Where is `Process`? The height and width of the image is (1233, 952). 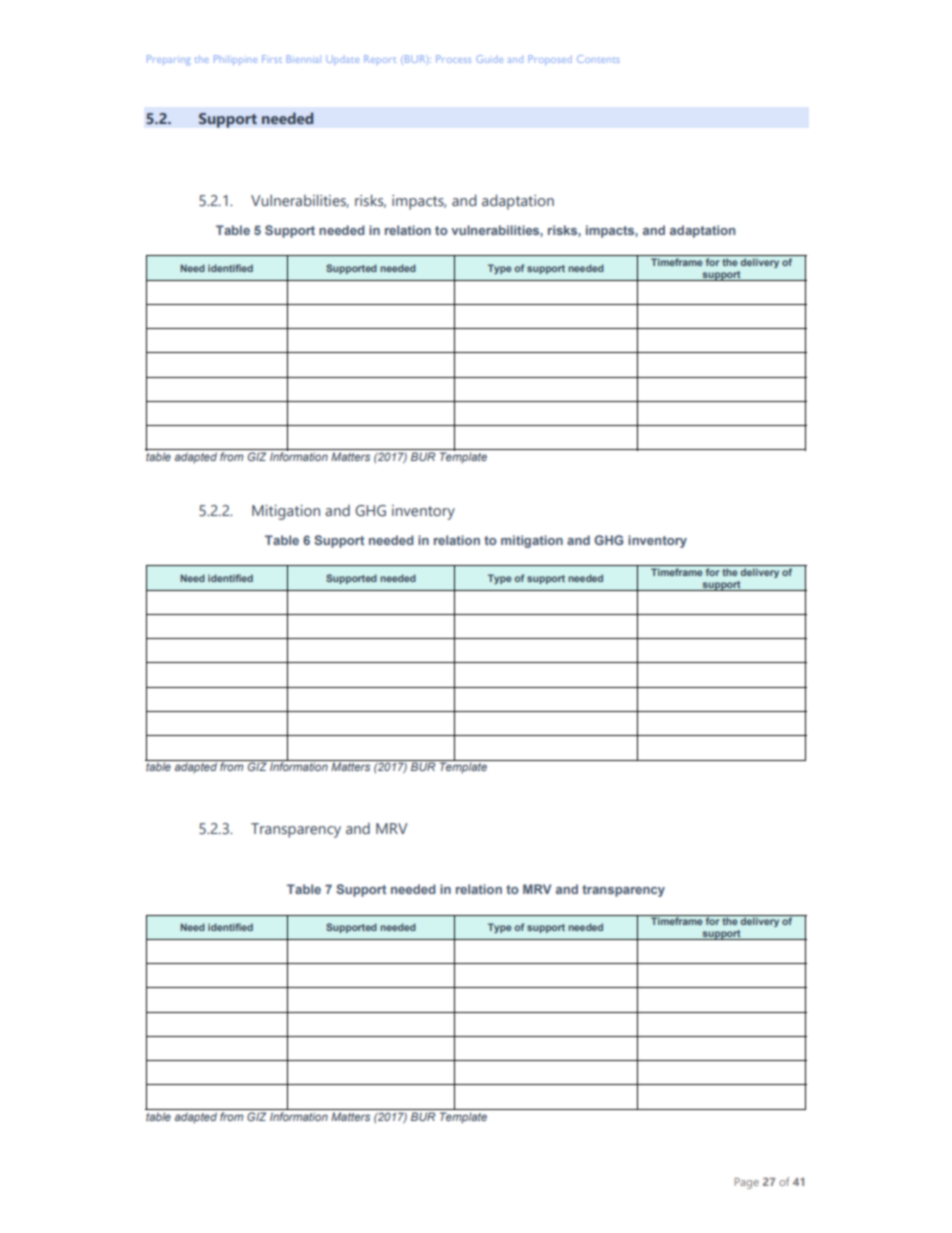 Process is located at coordinates (453, 59).
